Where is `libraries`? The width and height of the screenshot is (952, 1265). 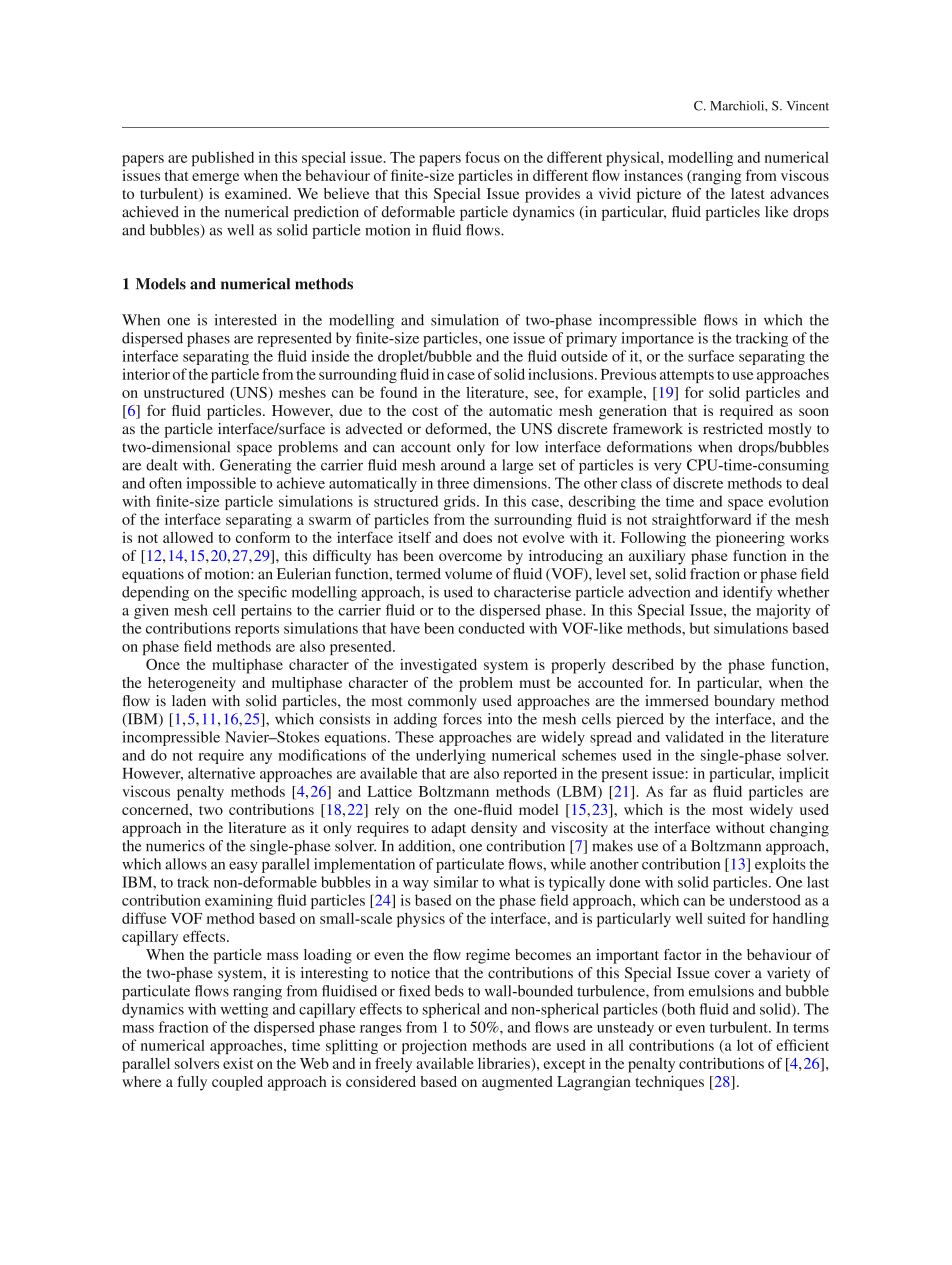
libraries is located at coordinates (505, 1063).
